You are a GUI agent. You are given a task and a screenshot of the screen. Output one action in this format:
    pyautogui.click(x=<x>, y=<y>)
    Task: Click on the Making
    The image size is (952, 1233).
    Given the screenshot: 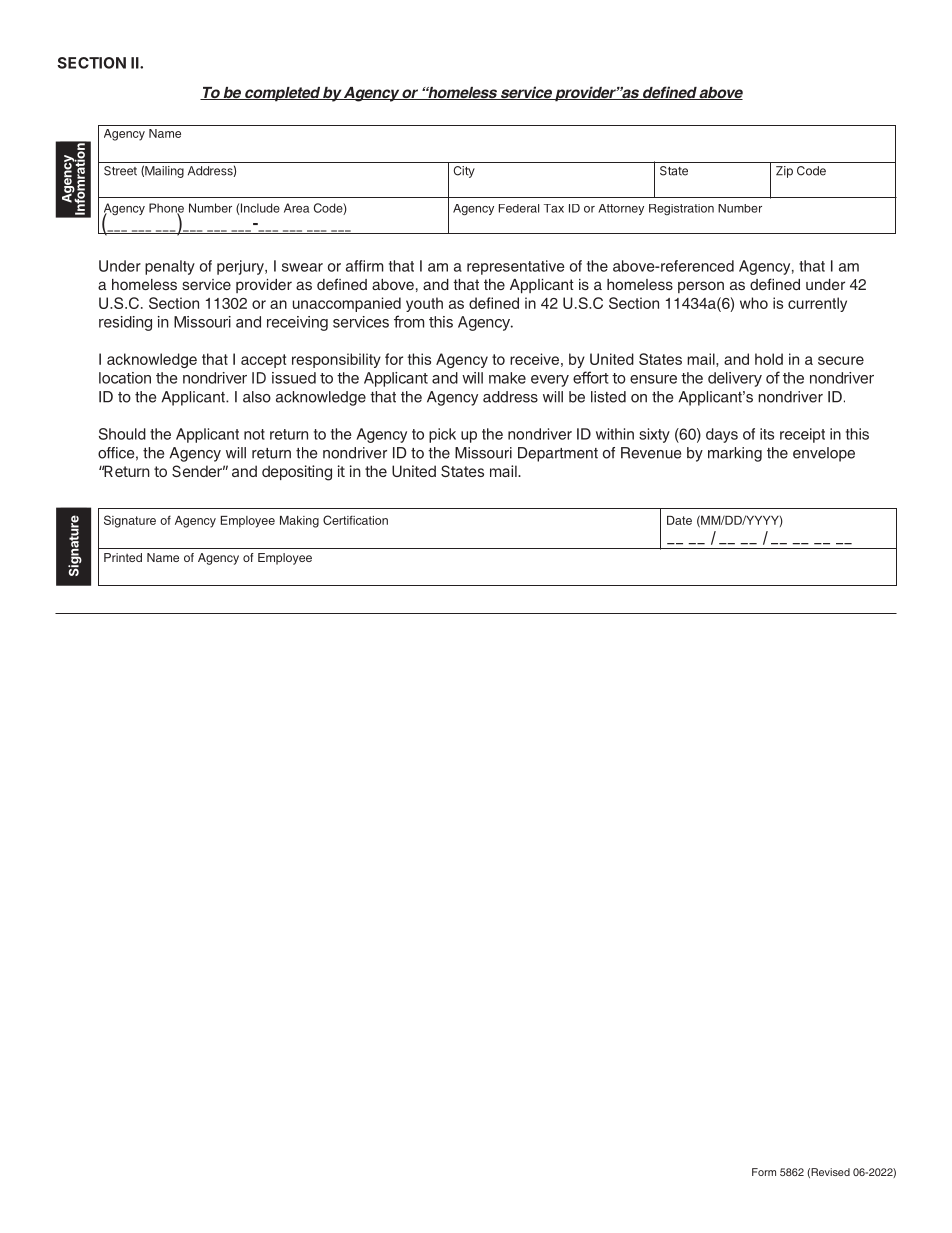 What is the action you would take?
    pyautogui.click(x=299, y=522)
